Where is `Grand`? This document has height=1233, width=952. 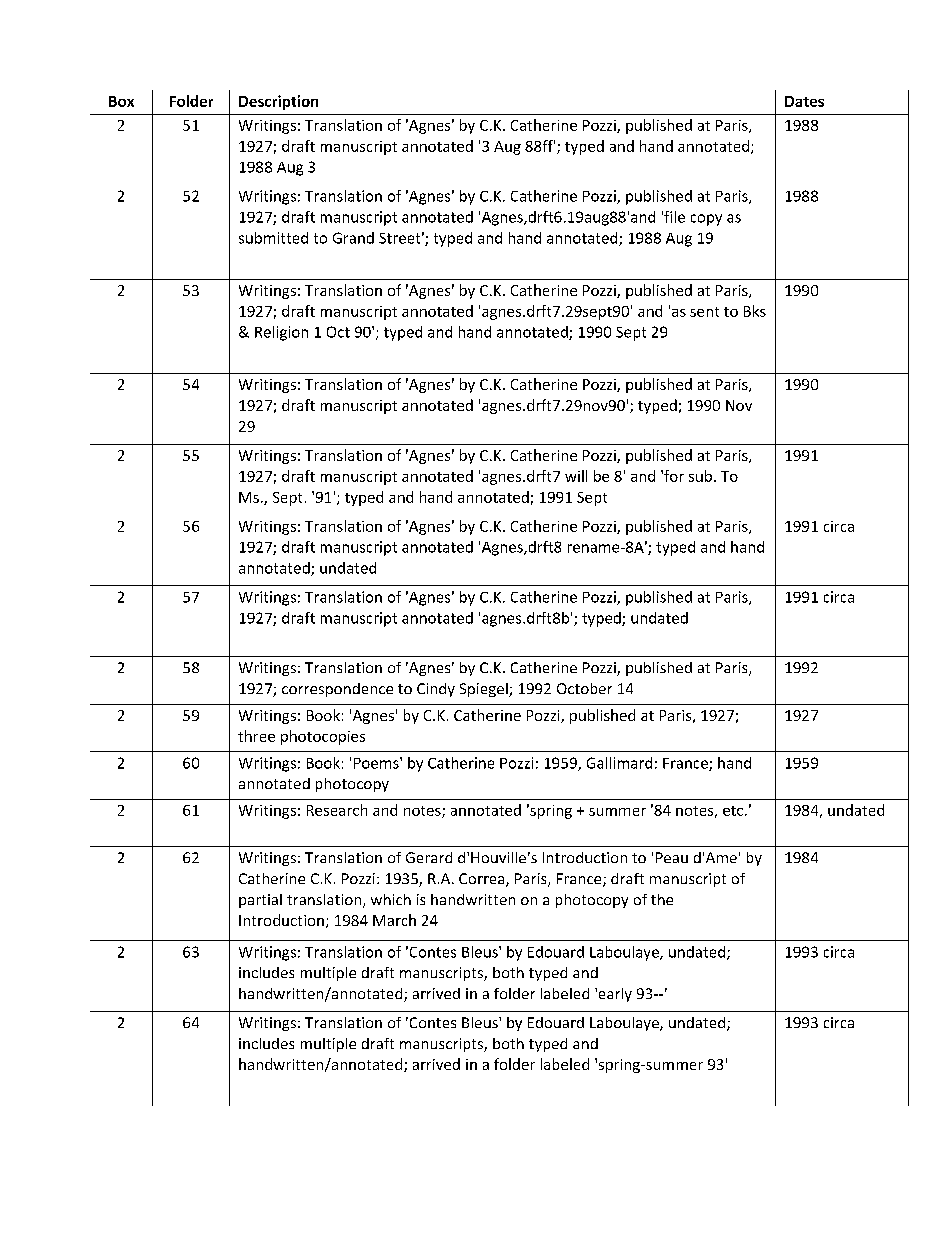
Grand is located at coordinates (353, 238).
